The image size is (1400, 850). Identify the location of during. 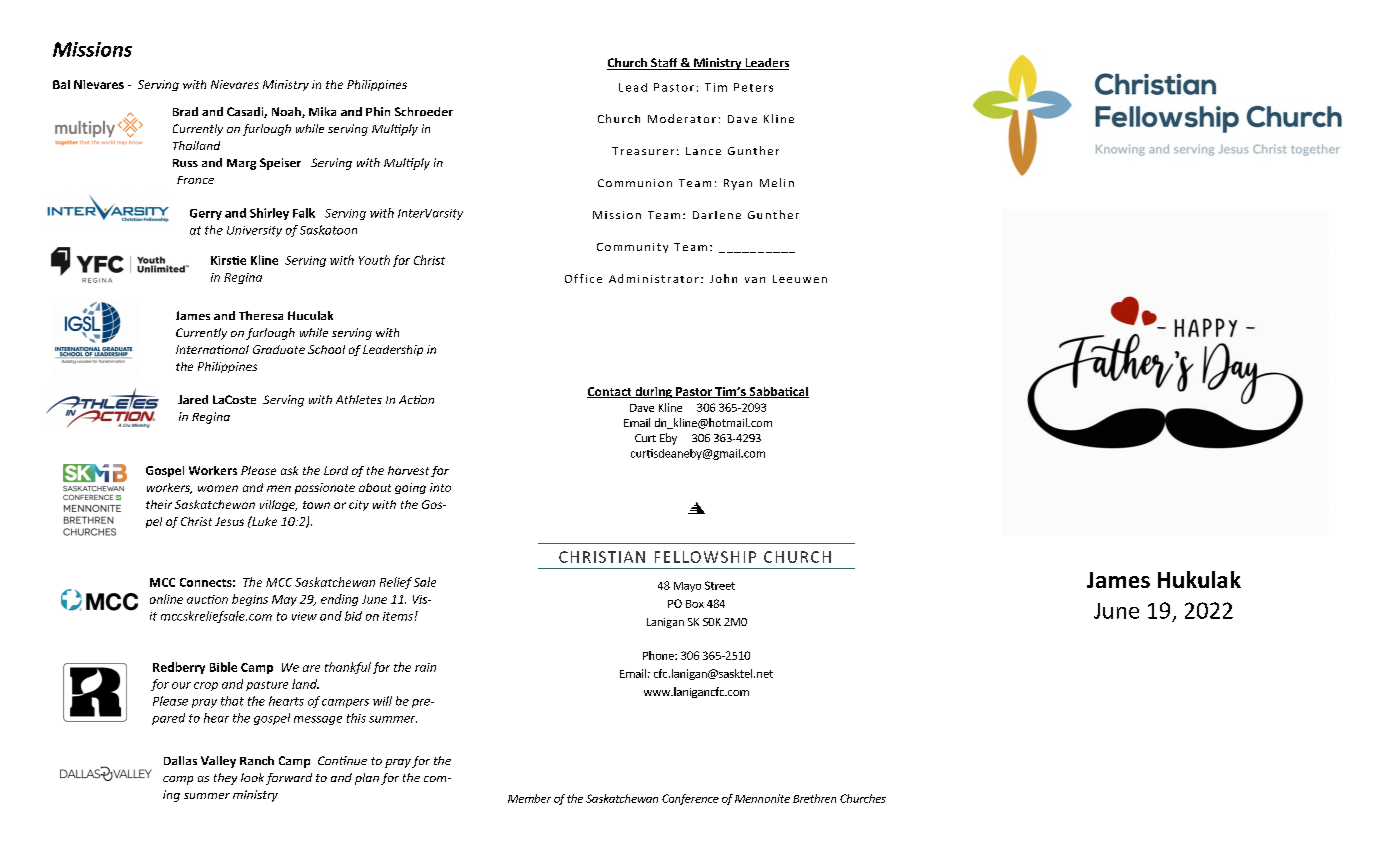
(653, 392).
